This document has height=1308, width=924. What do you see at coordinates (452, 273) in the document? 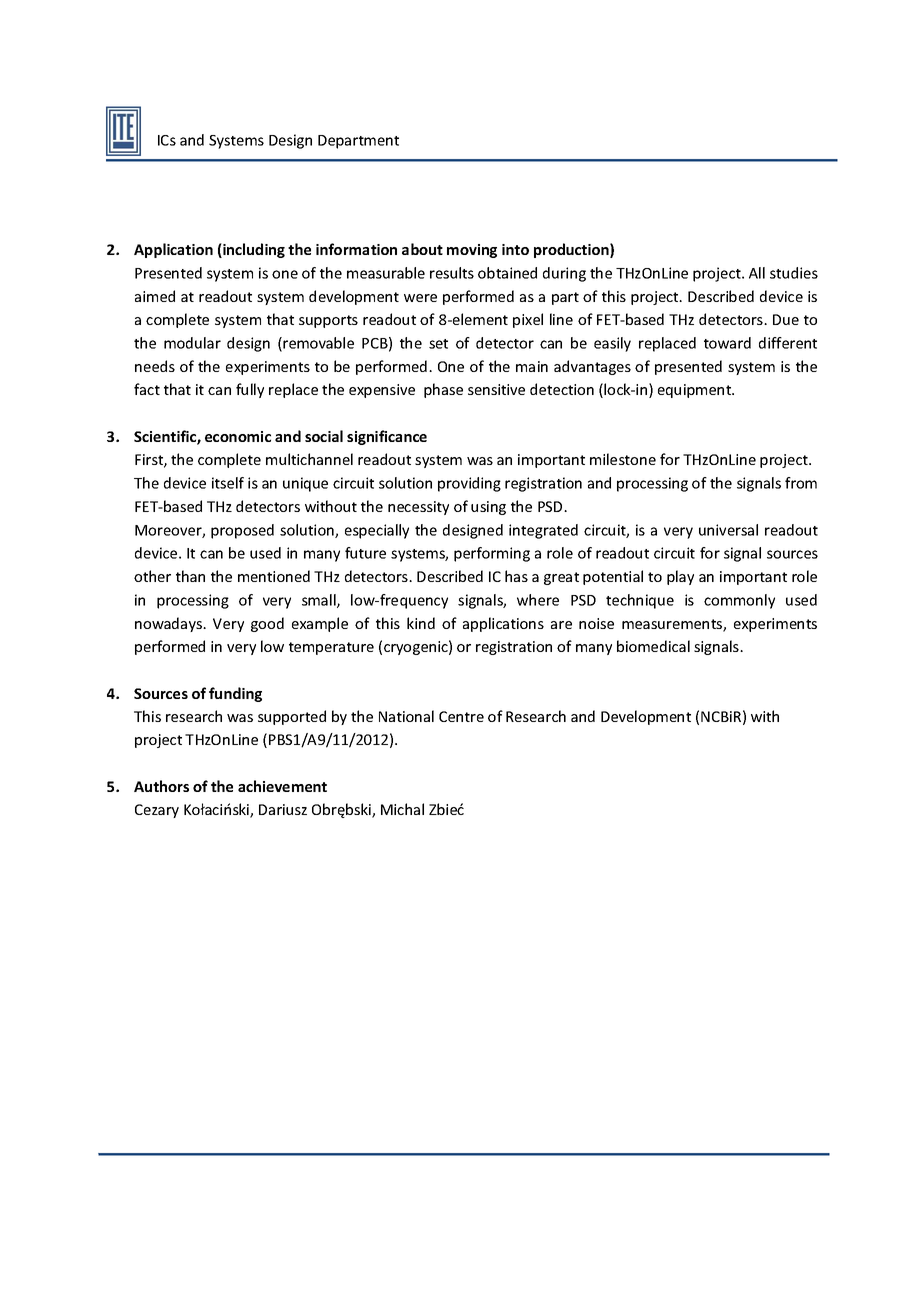
I see `results` at bounding box center [452, 273].
